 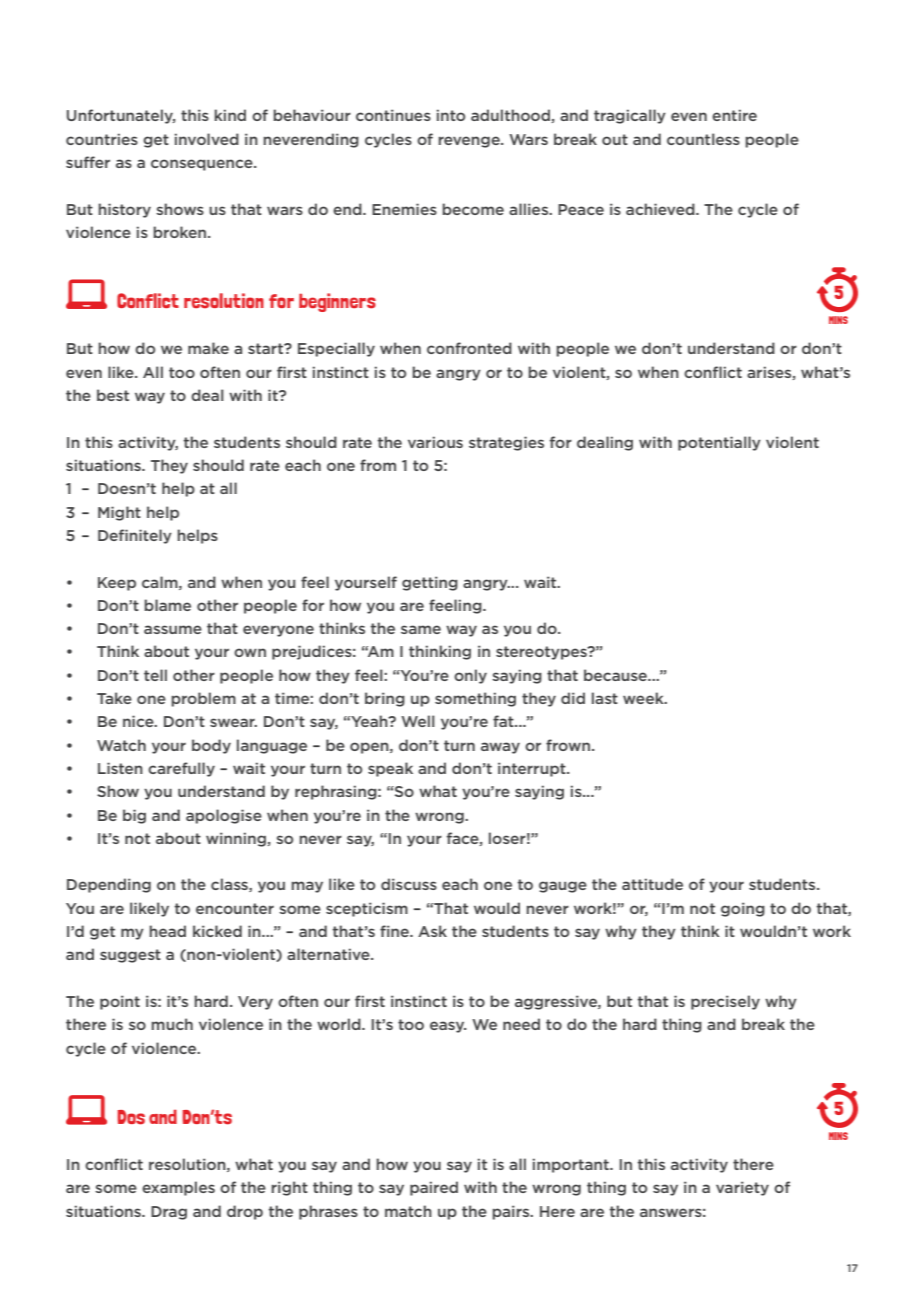 What do you see at coordinates (434, 1188) in the screenshot?
I see `paired` at bounding box center [434, 1188].
